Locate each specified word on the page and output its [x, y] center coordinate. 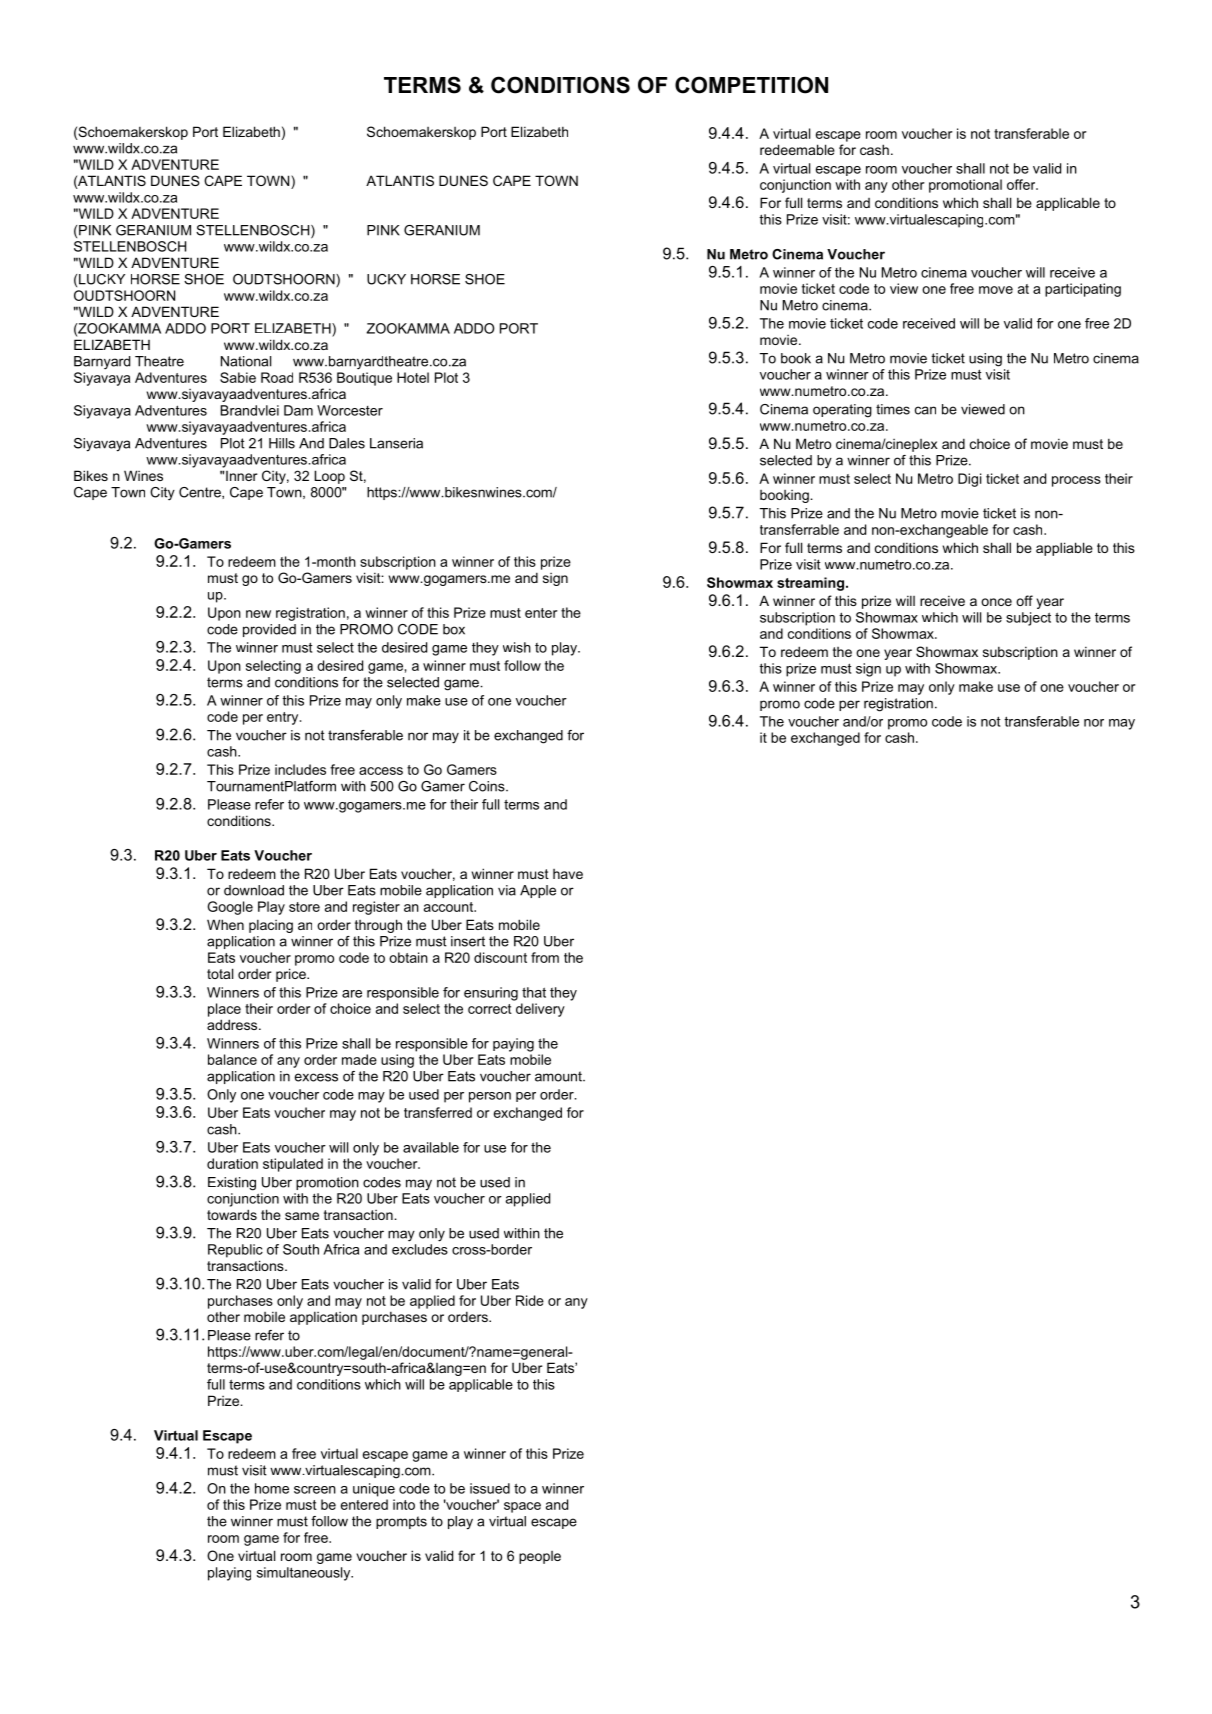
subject [1028, 619]
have [568, 874]
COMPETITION [751, 85]
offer [1022, 184]
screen [315, 1490]
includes [300, 769]
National [246, 361]
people [540, 1557]
